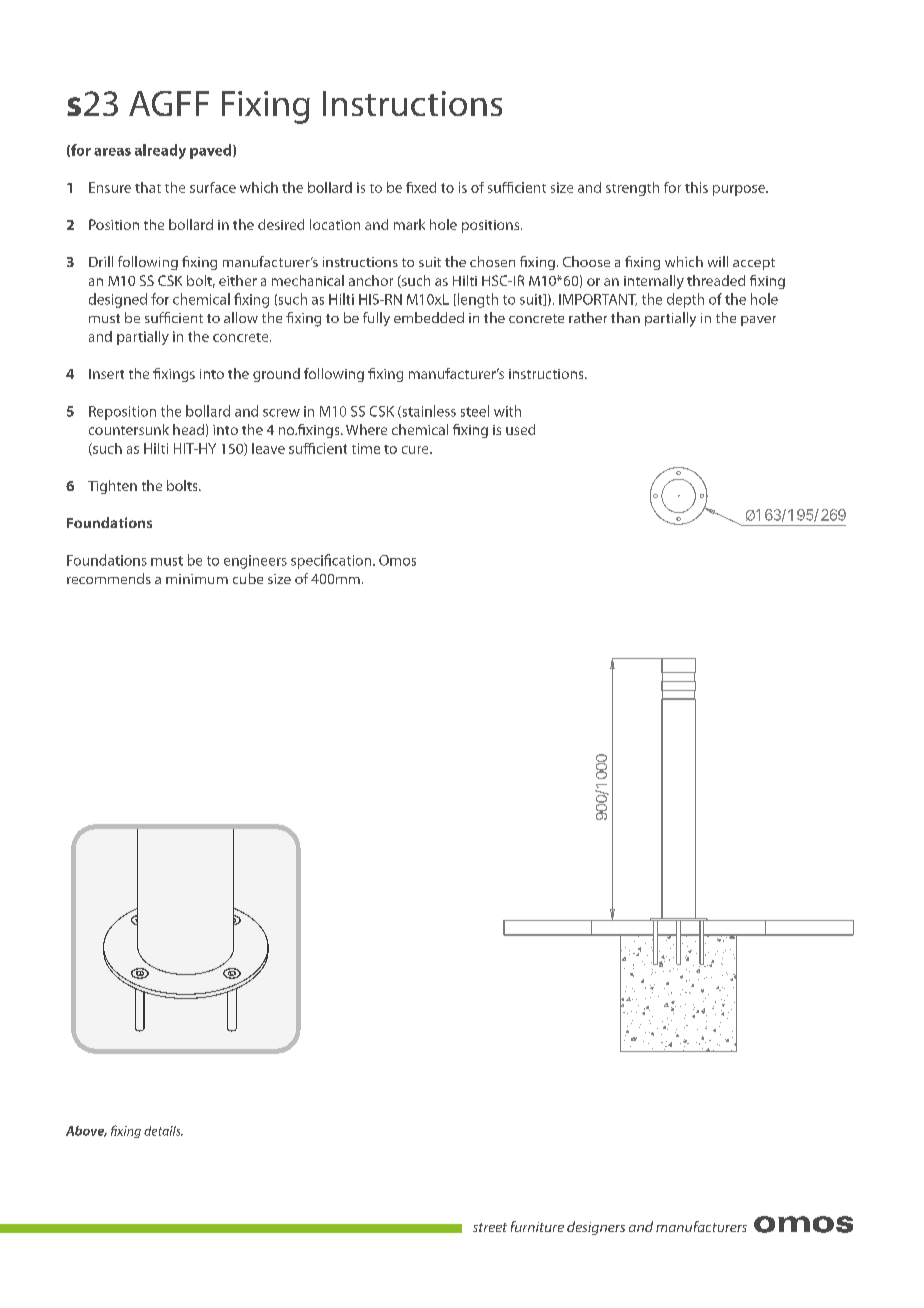  Describe the element at coordinates (537, 1226) in the page. I see `furniture` at that location.
